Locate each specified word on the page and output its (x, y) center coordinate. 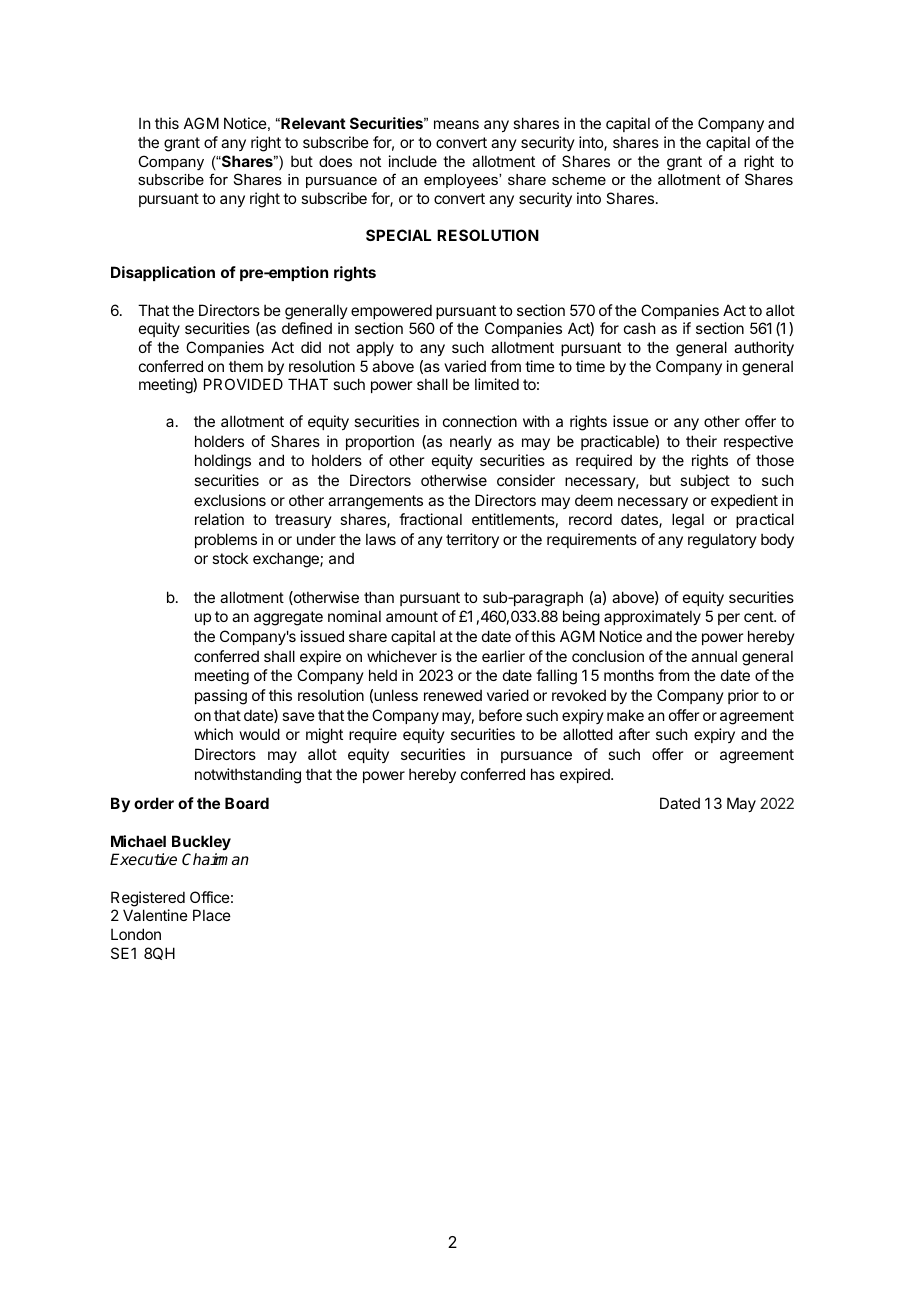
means (456, 124)
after (634, 734)
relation (219, 519)
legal (688, 521)
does (335, 161)
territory (472, 540)
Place (212, 915)
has (543, 774)
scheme (579, 179)
